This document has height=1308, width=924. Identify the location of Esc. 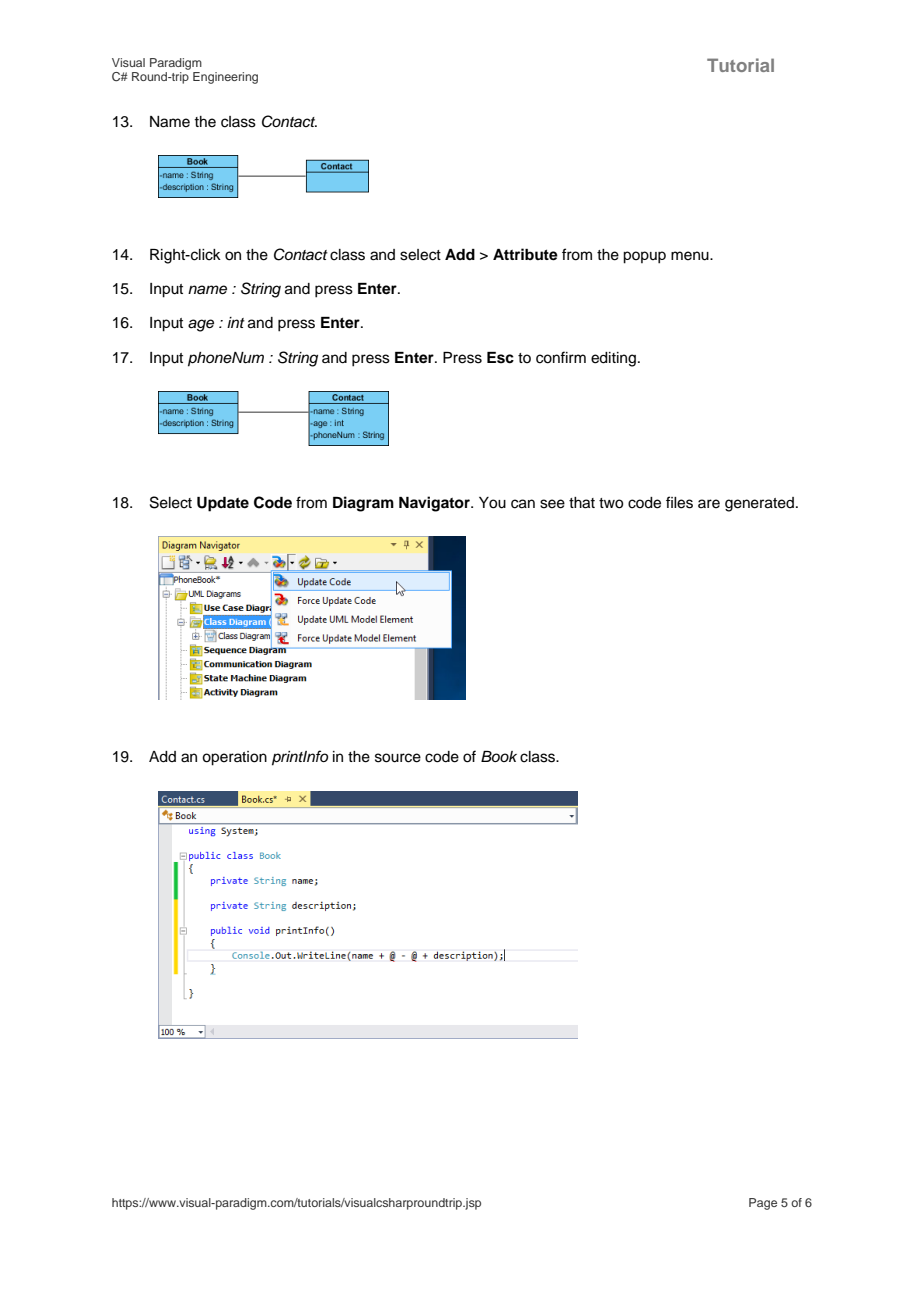
(500, 358).
